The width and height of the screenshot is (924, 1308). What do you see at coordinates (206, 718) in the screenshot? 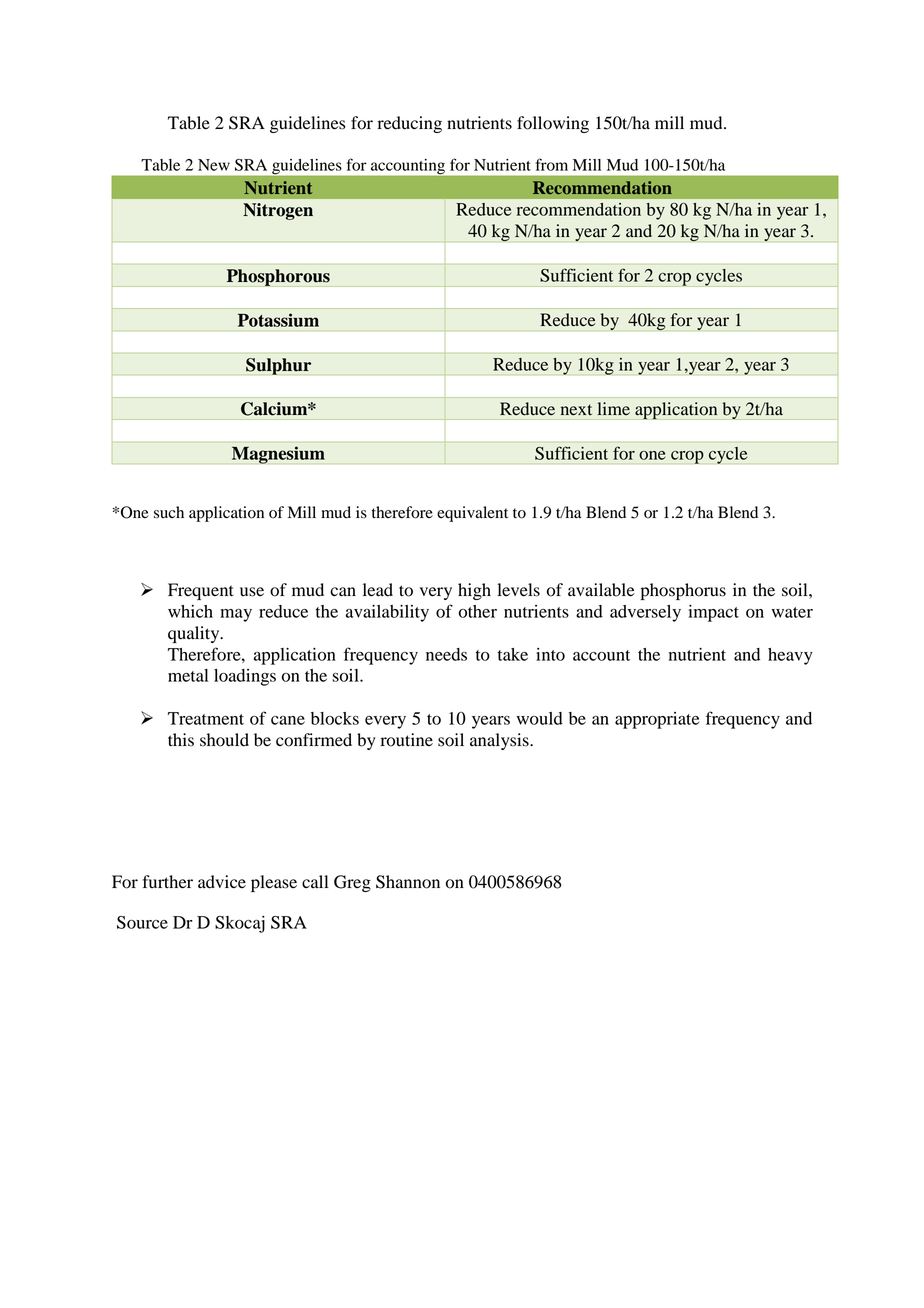
I see `Treatment` at bounding box center [206, 718].
